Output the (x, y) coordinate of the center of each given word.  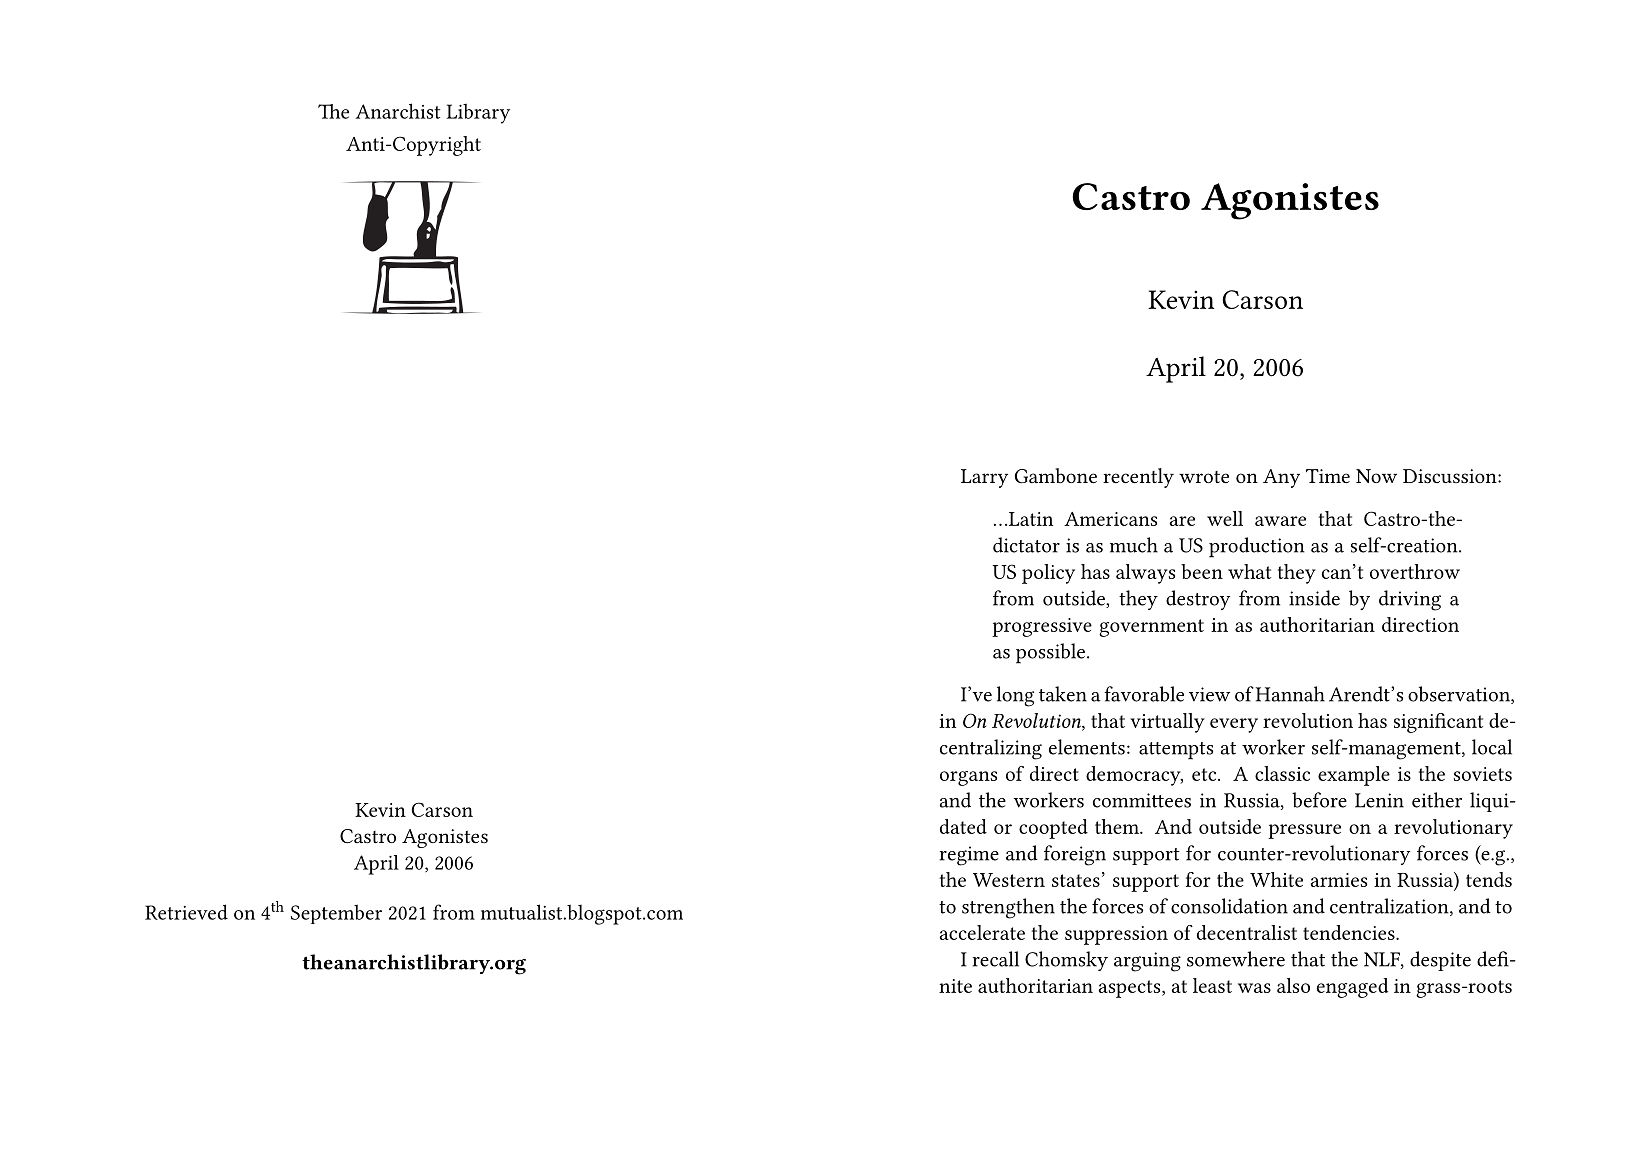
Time (1328, 476)
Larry (984, 478)
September (336, 914)
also (1293, 985)
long (1015, 696)
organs (968, 778)
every (1234, 725)
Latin (1029, 519)
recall (995, 959)
